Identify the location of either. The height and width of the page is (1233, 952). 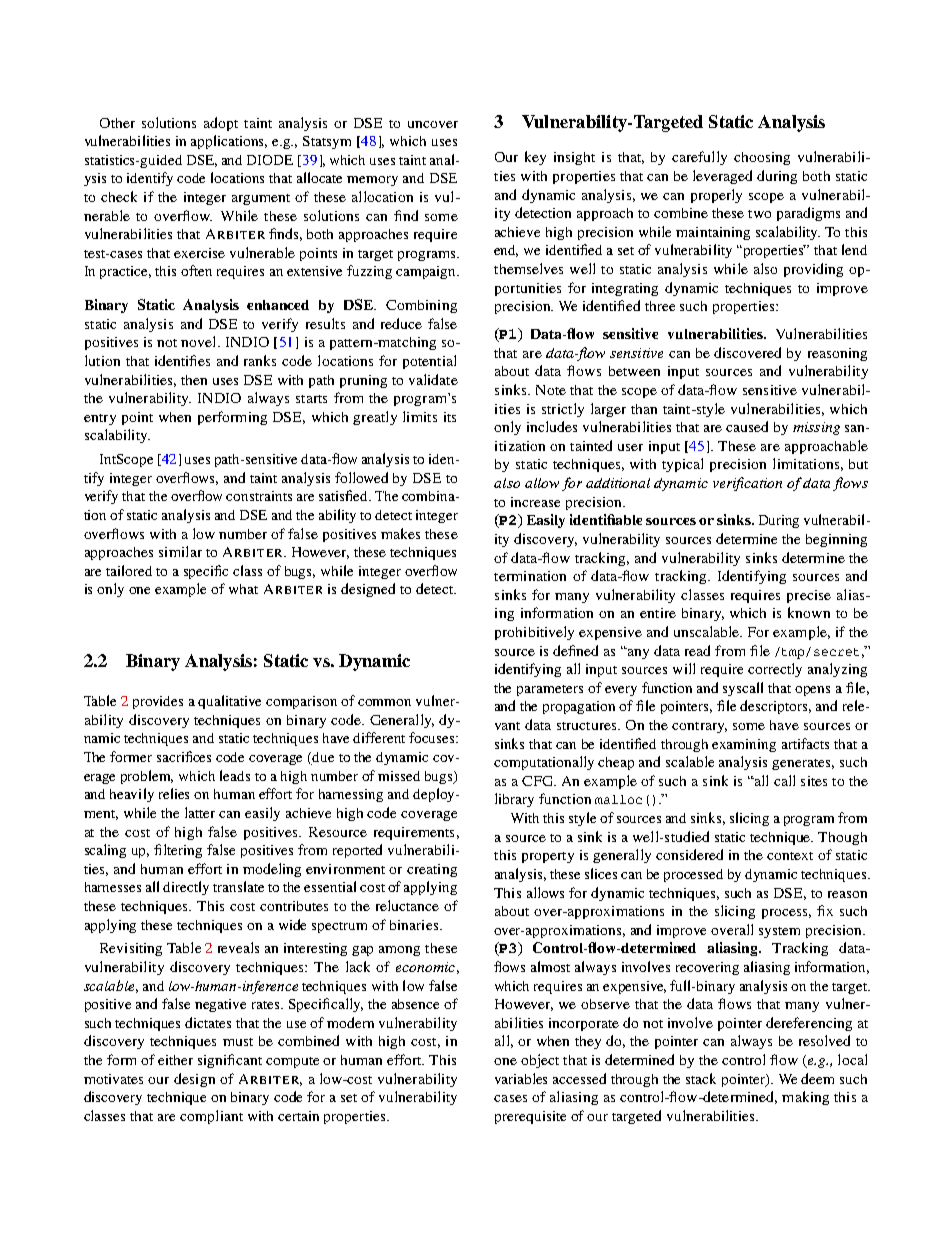
(175, 1060).
